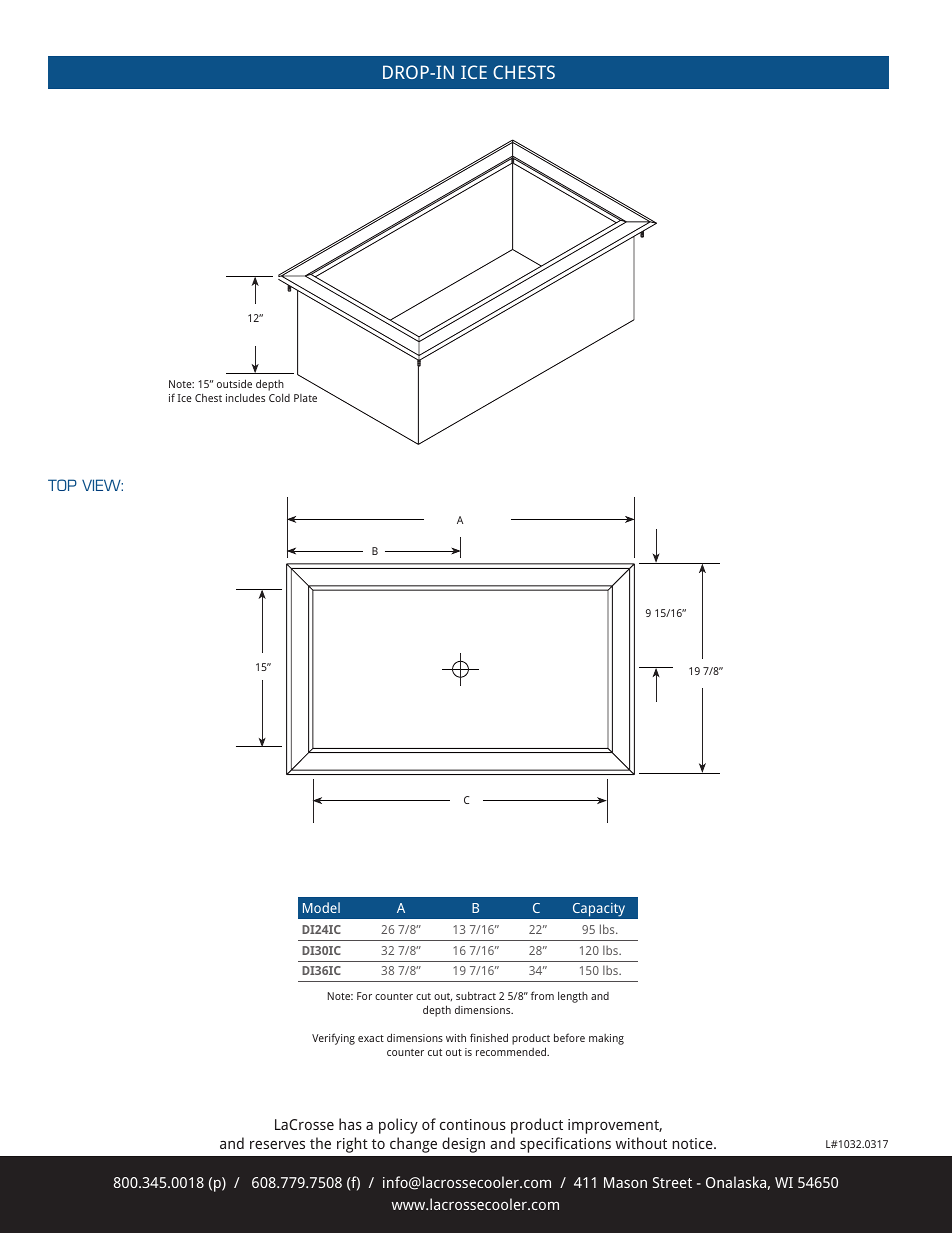 This document has width=952, height=1233. Describe the element at coordinates (573, 997) in the document. I see `length` at that location.
